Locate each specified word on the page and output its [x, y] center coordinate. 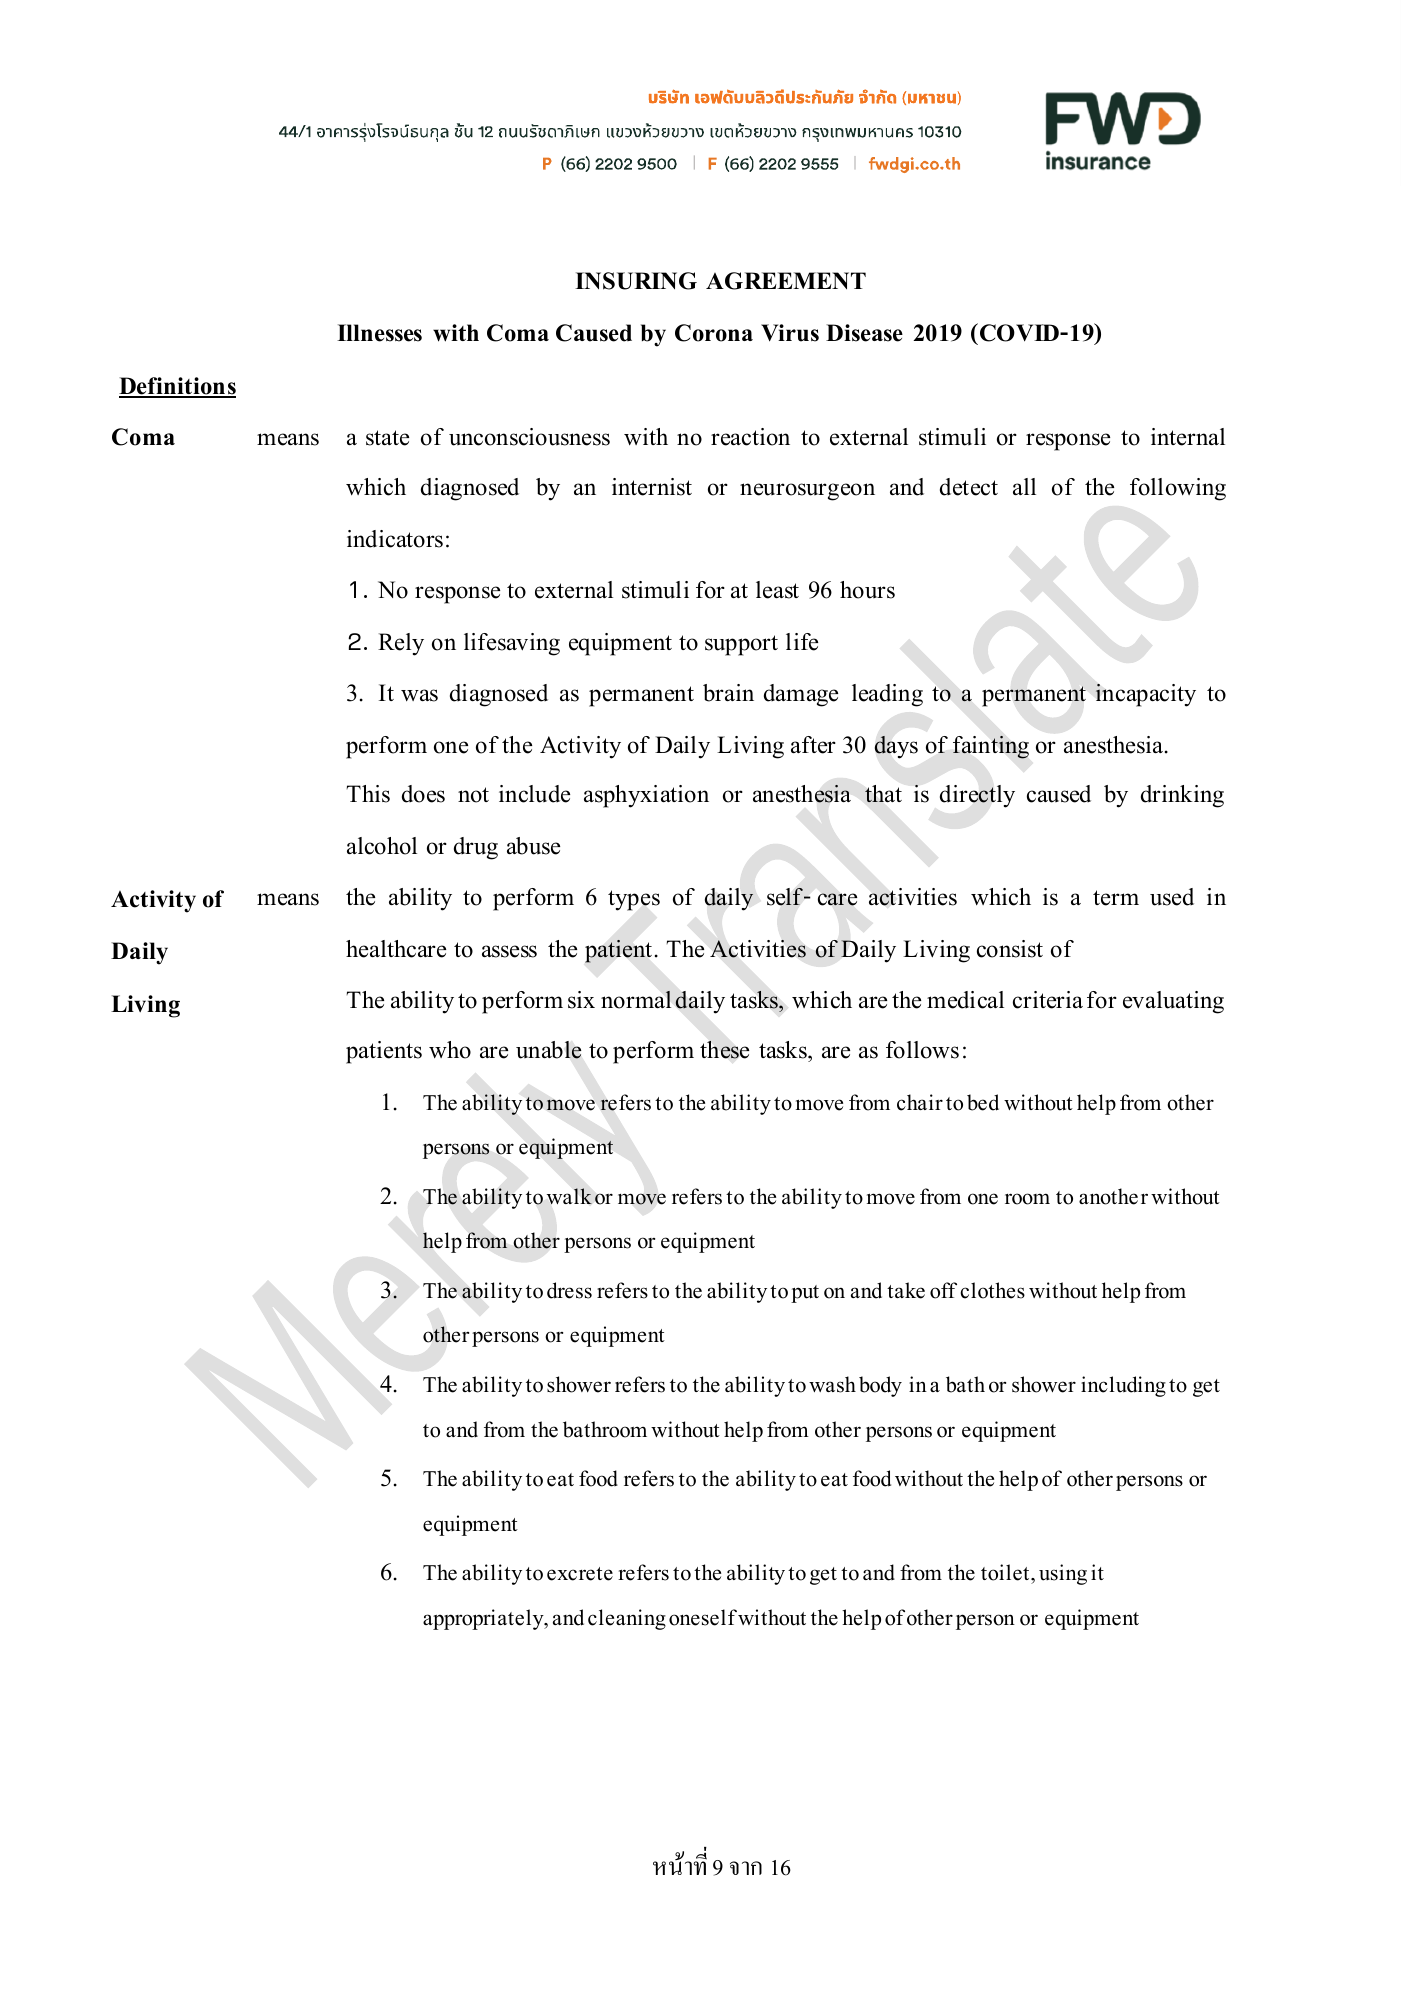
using [1063, 1574]
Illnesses [379, 333]
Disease [864, 333]
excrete [580, 1574]
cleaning [627, 1619]
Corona [714, 333]
